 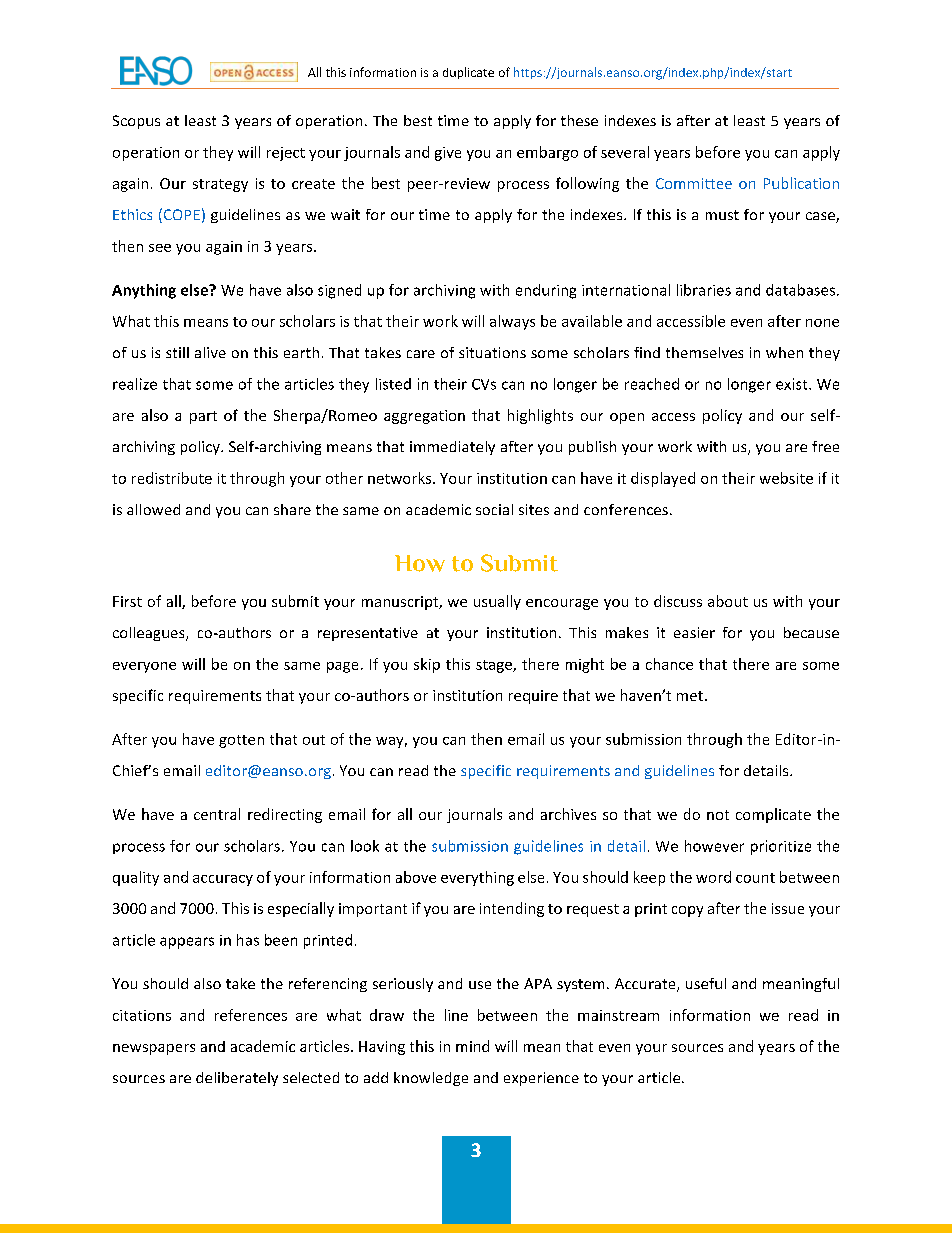 What do you see at coordinates (477, 878) in the image?
I see `everything` at bounding box center [477, 878].
